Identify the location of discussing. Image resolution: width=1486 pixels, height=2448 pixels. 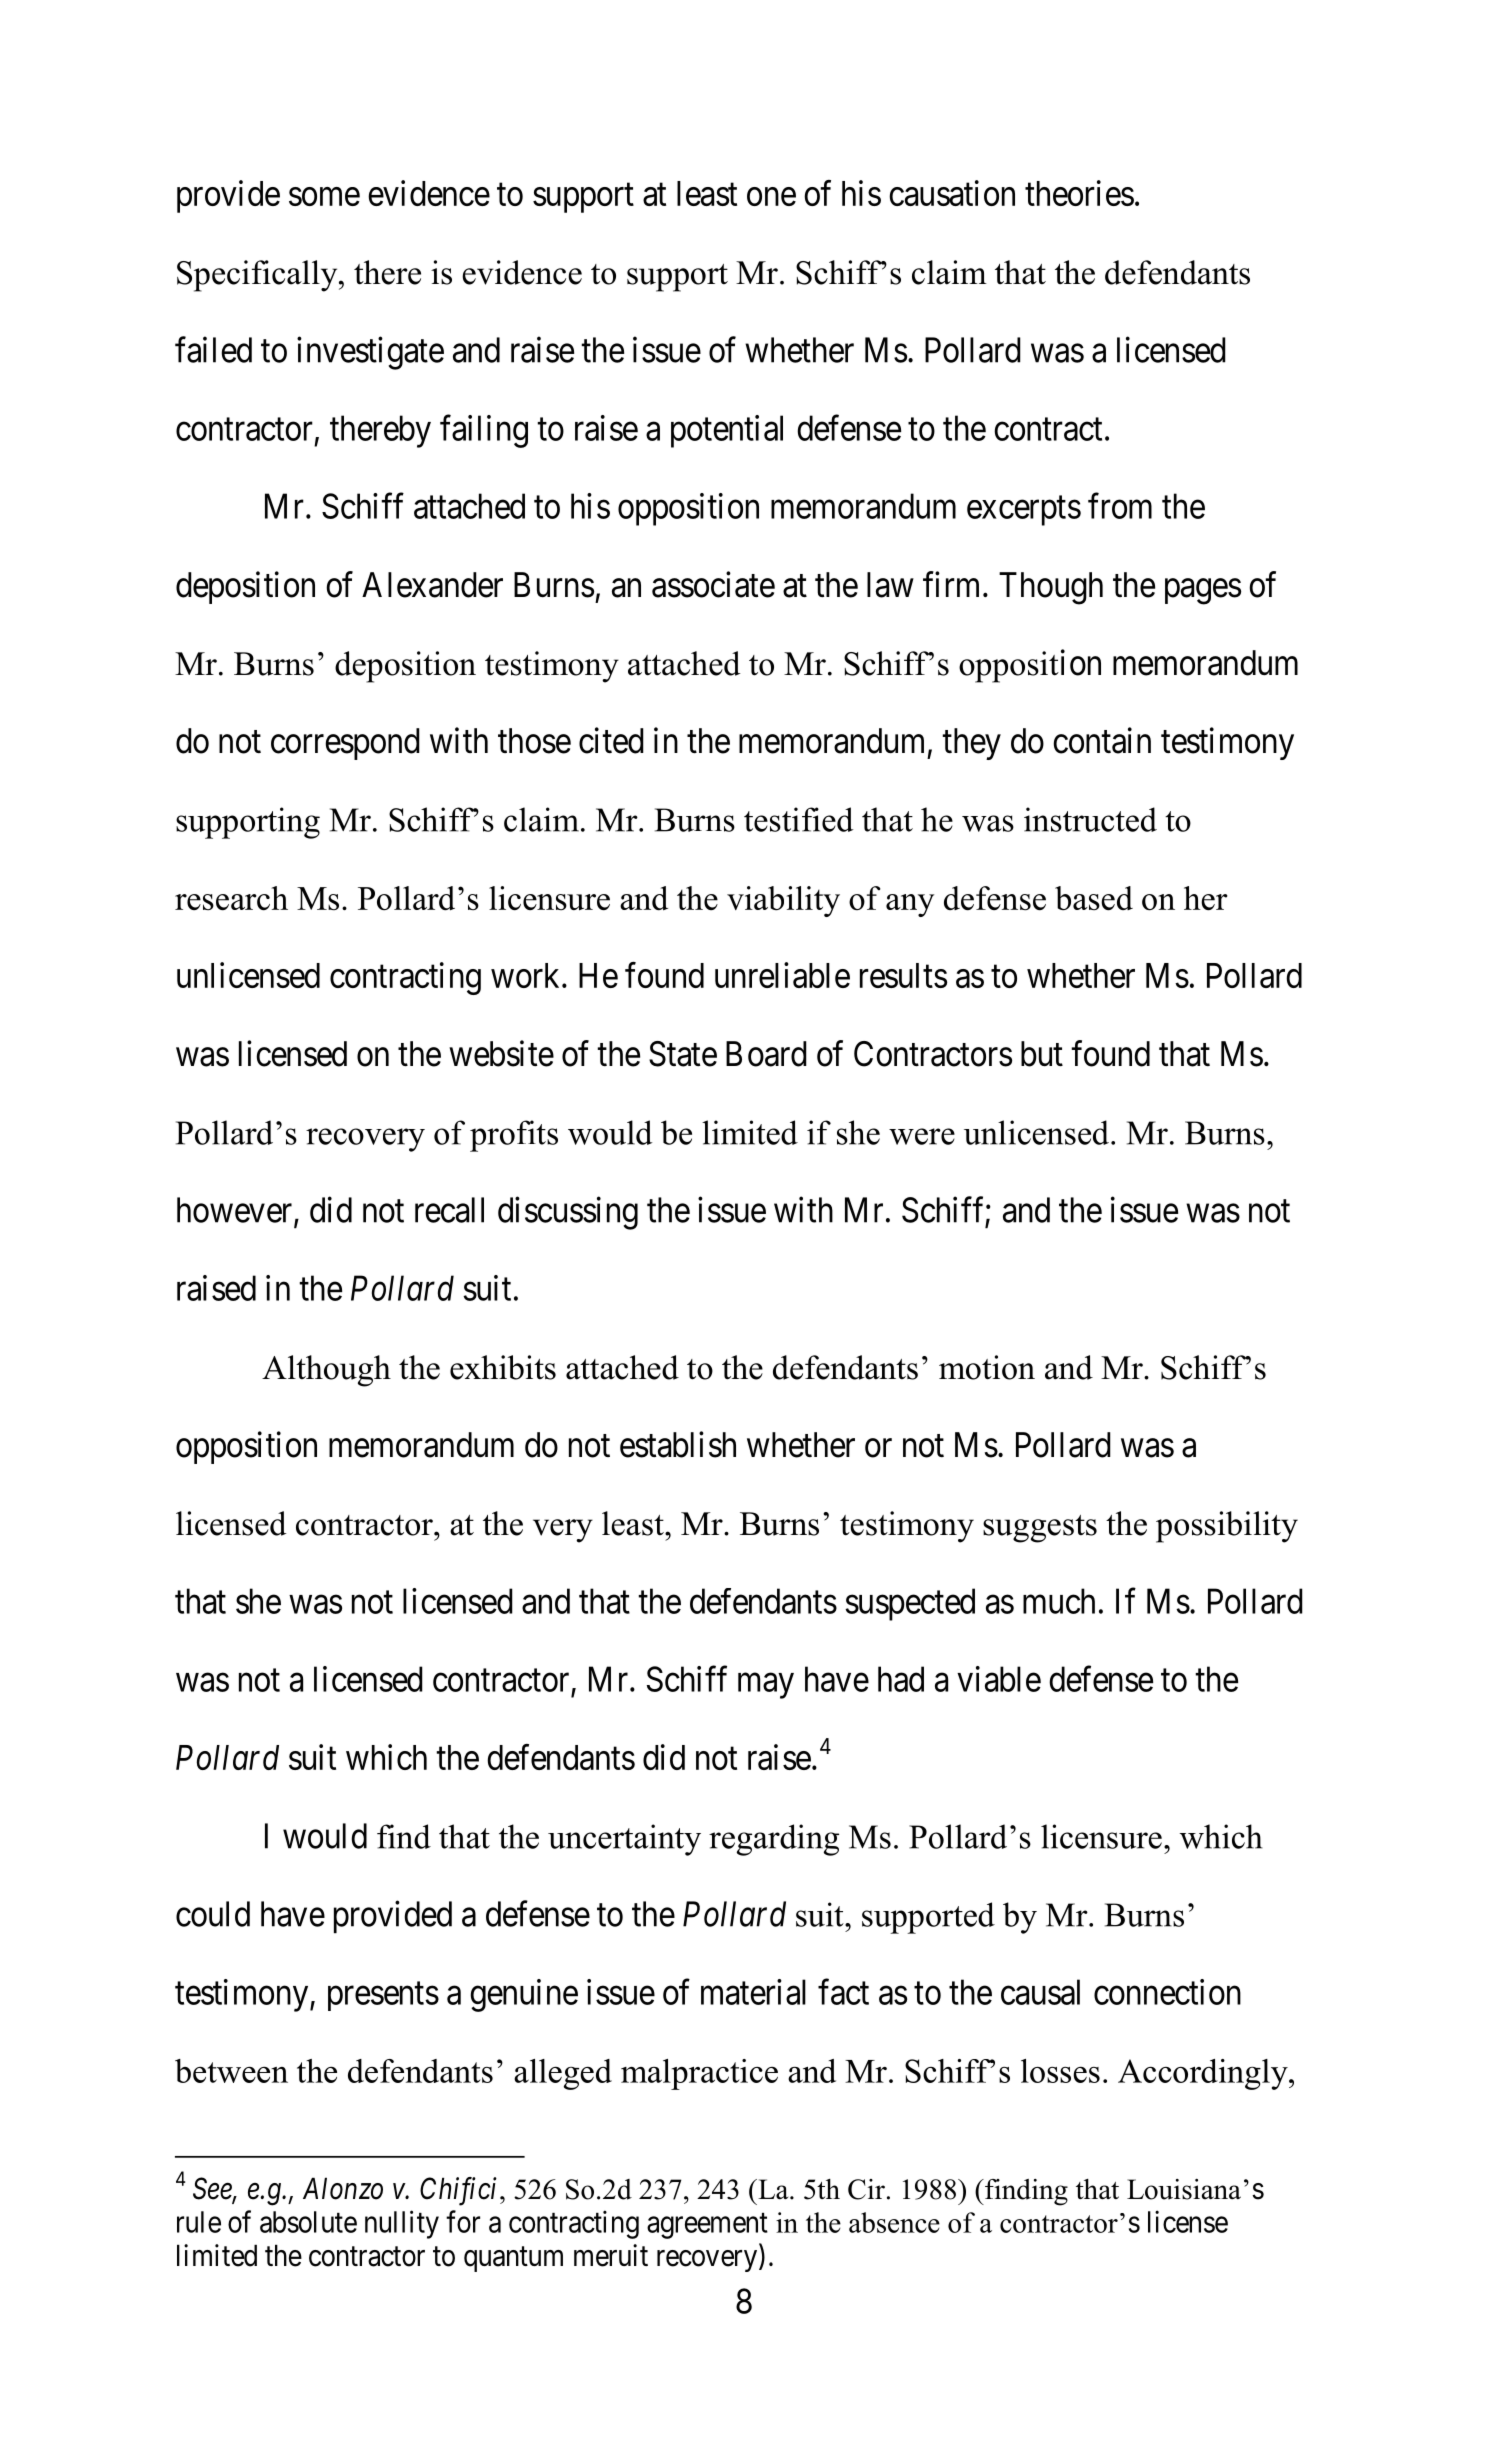
(568, 1213).
